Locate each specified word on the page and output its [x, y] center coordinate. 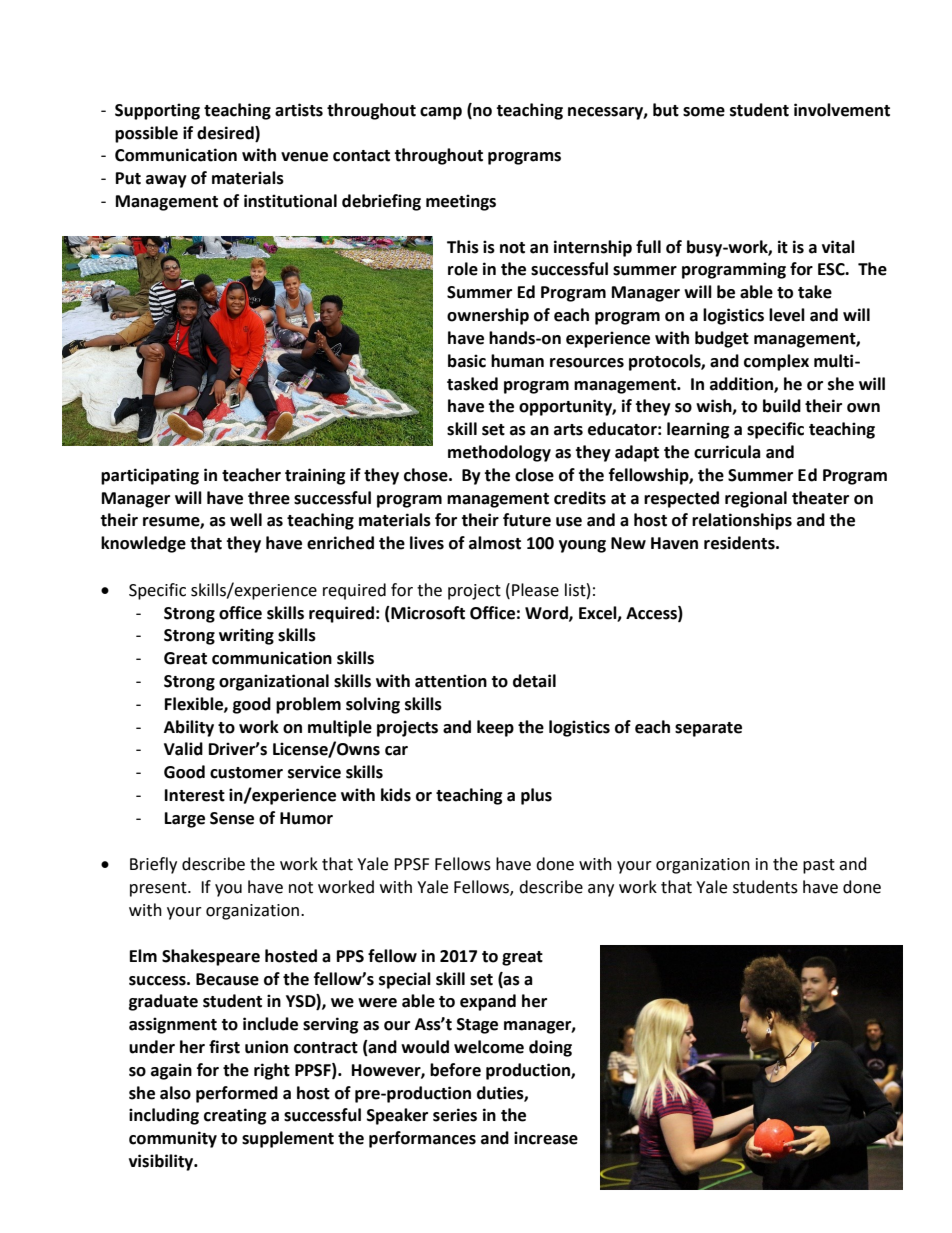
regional [756, 499]
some [704, 112]
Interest [195, 795]
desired [226, 133]
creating [235, 1116]
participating [150, 476]
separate [708, 729]
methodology [499, 453]
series [455, 1115]
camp [441, 113]
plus [536, 796]
